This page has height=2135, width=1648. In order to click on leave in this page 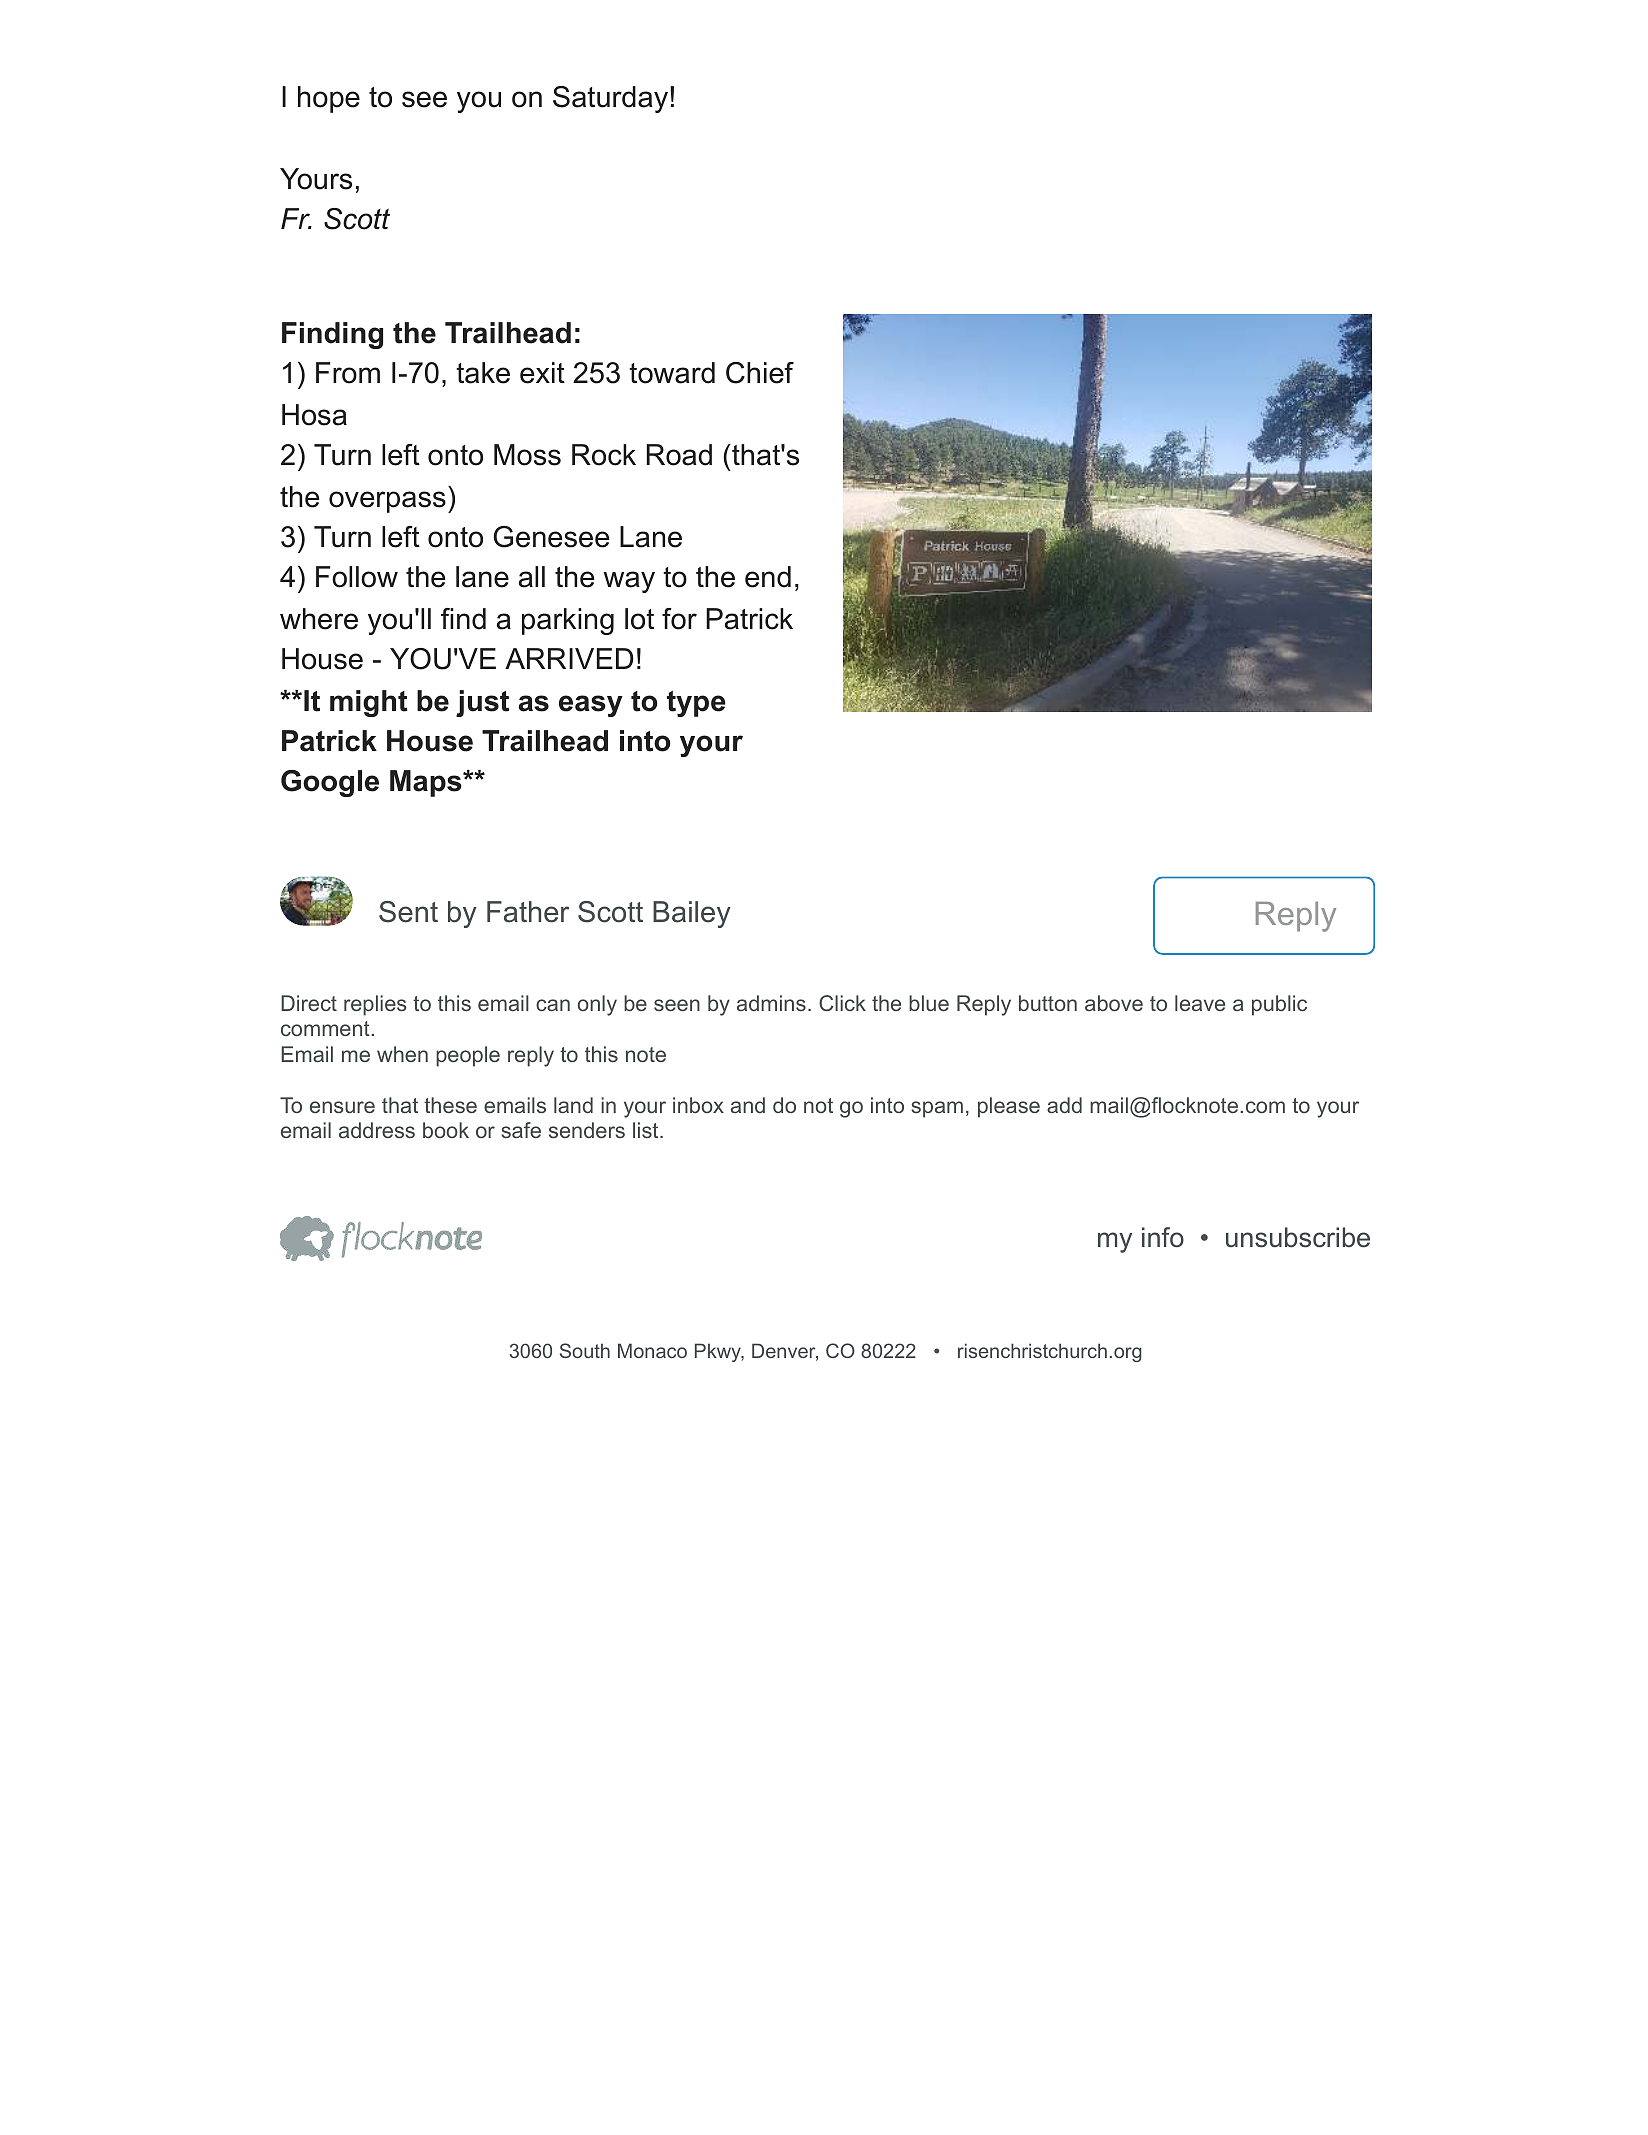, I will do `click(1200, 1003)`.
